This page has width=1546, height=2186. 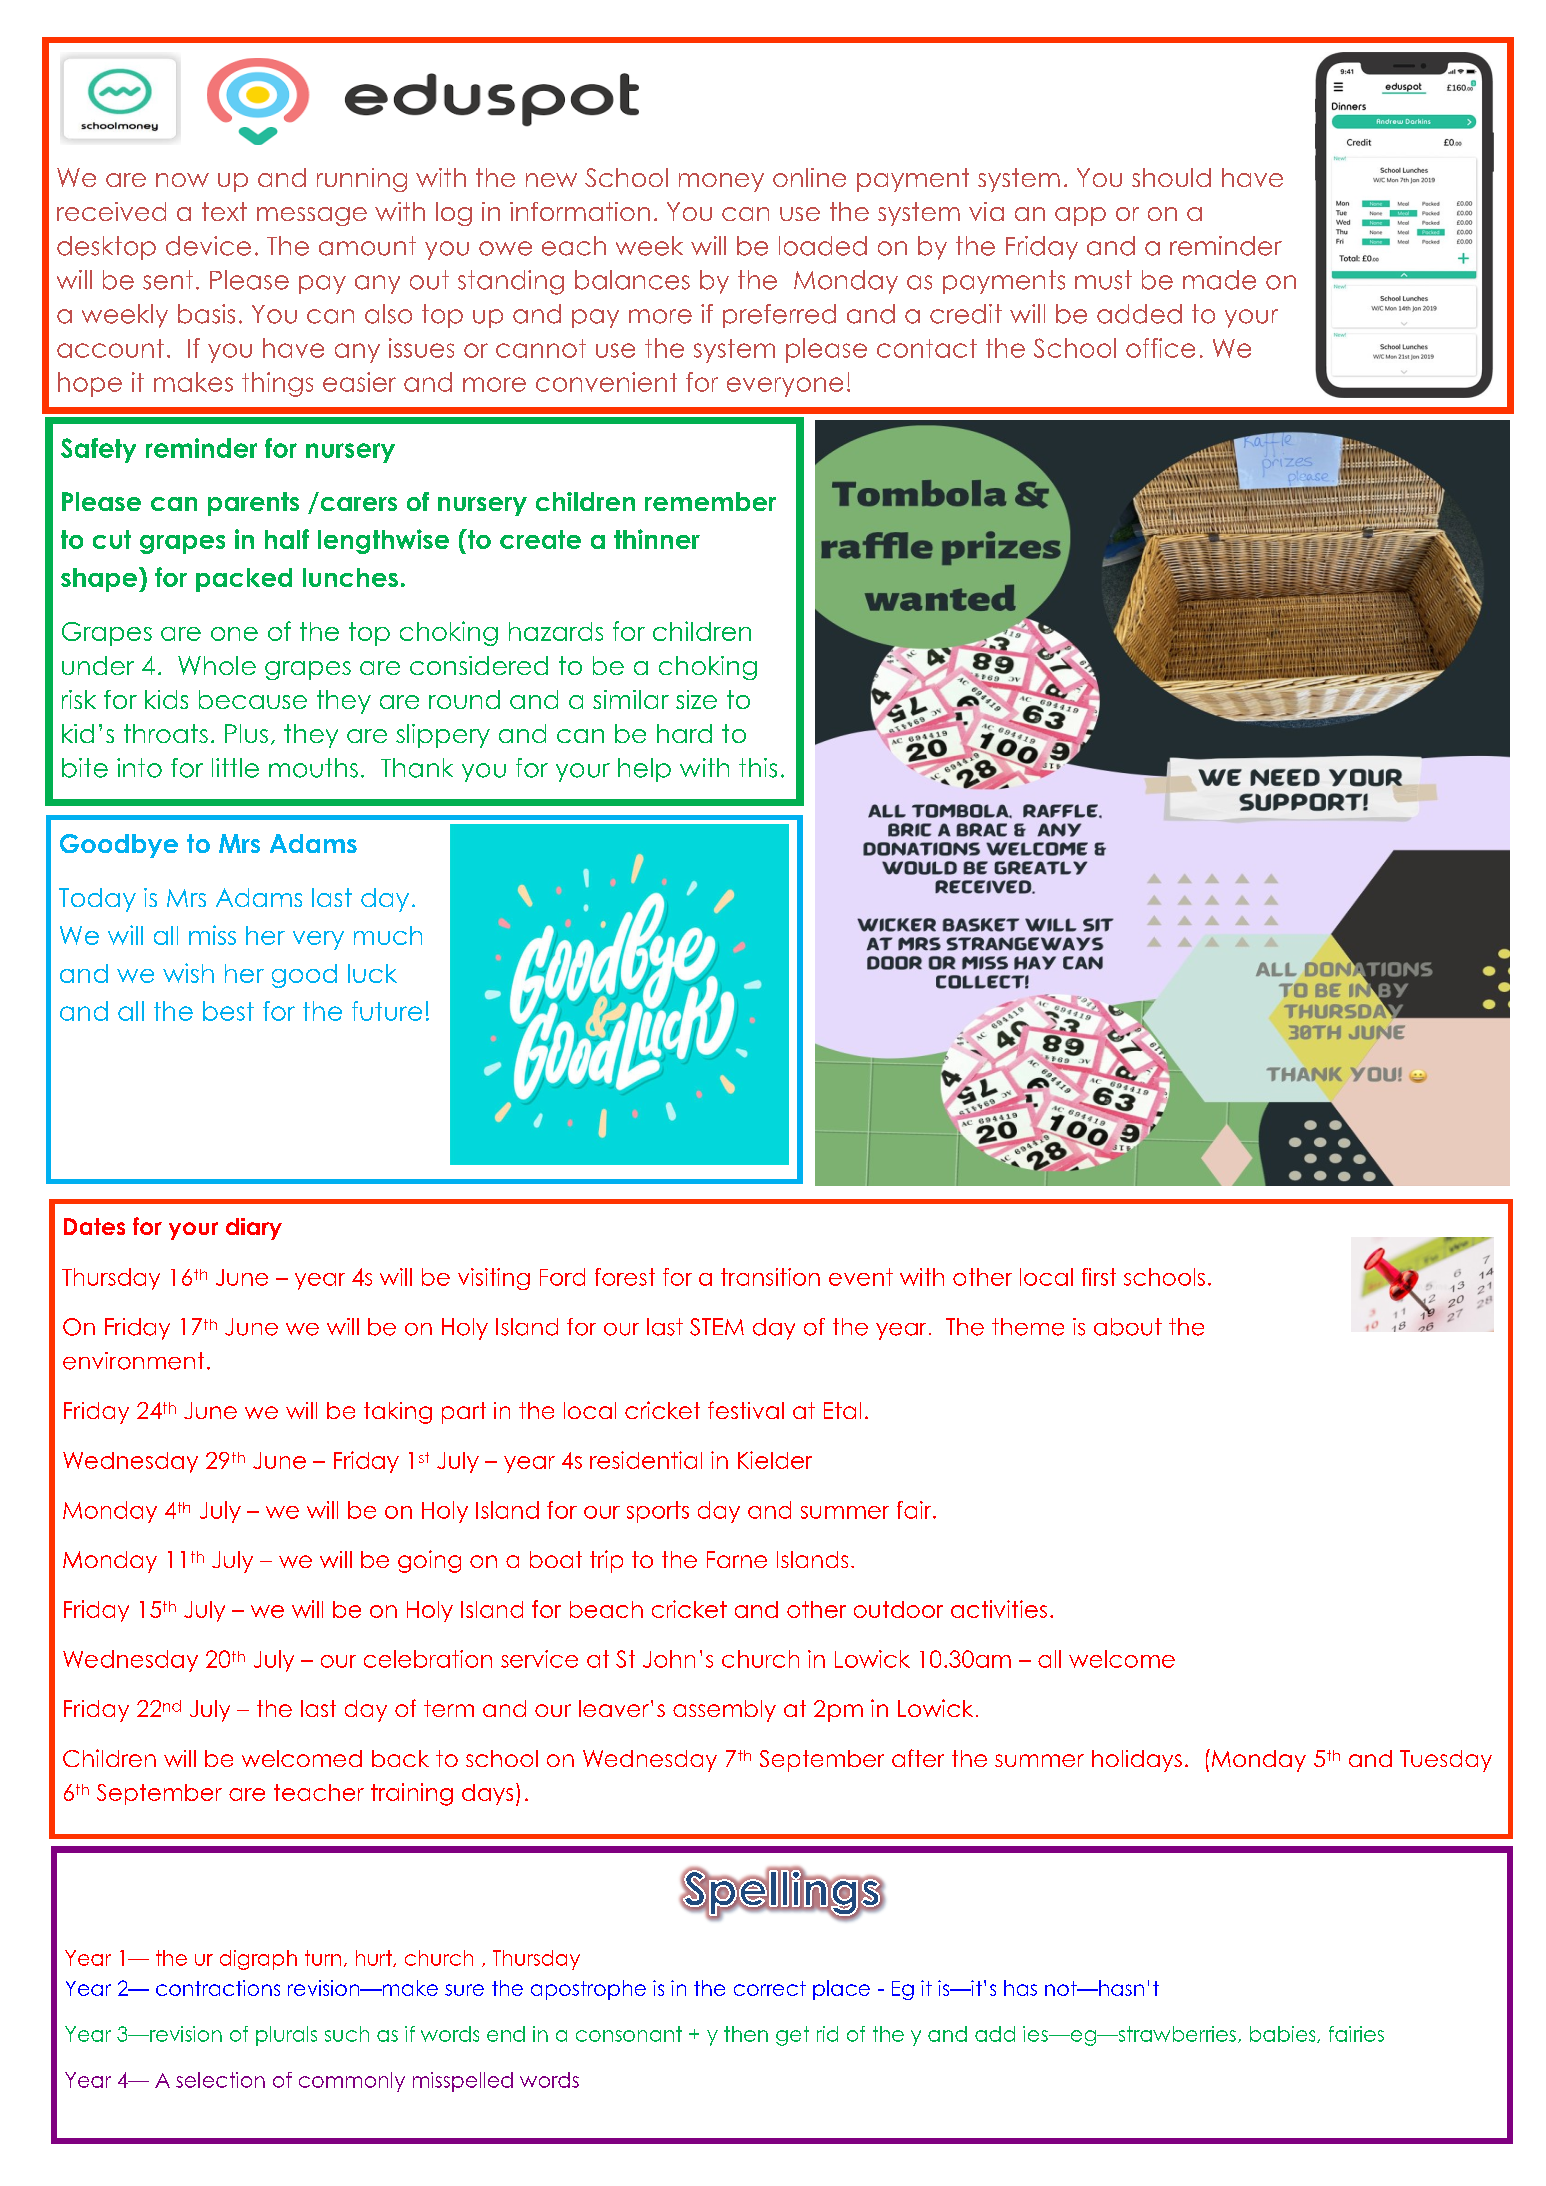 I want to click on festival, so click(x=746, y=1410).
